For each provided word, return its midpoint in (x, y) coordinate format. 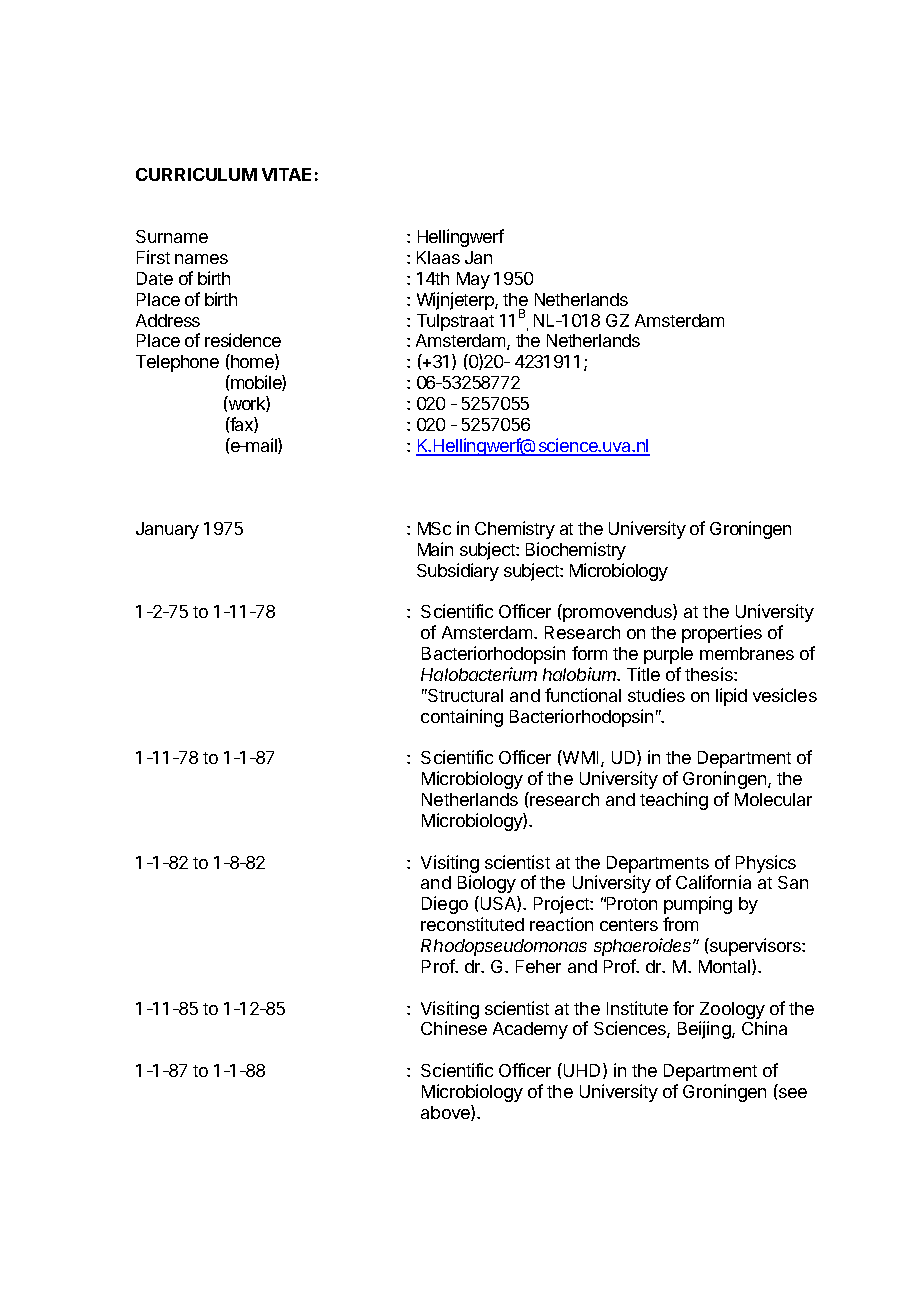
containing (462, 718)
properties (722, 634)
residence (243, 340)
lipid (731, 697)
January (167, 530)
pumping (698, 905)
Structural (464, 695)
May (473, 280)
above (446, 1113)
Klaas (438, 257)
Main (435, 549)
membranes (747, 653)
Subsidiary (458, 572)
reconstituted (472, 924)
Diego (445, 905)
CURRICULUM (196, 174)
